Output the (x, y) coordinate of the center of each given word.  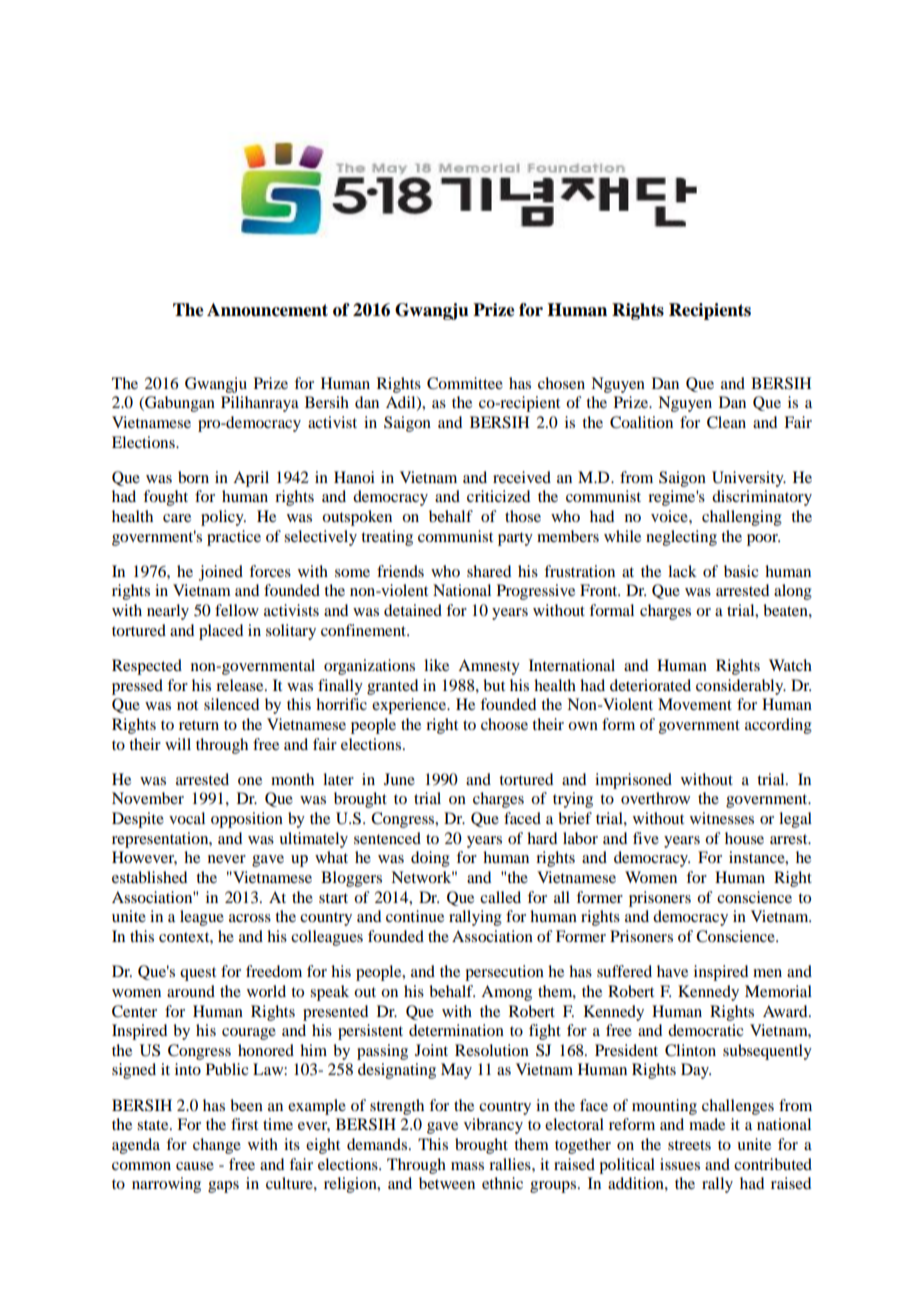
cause (195, 1166)
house (744, 838)
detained (413, 610)
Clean (726, 422)
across (250, 918)
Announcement (267, 310)
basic (741, 571)
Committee (465, 383)
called (500, 897)
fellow (237, 610)
